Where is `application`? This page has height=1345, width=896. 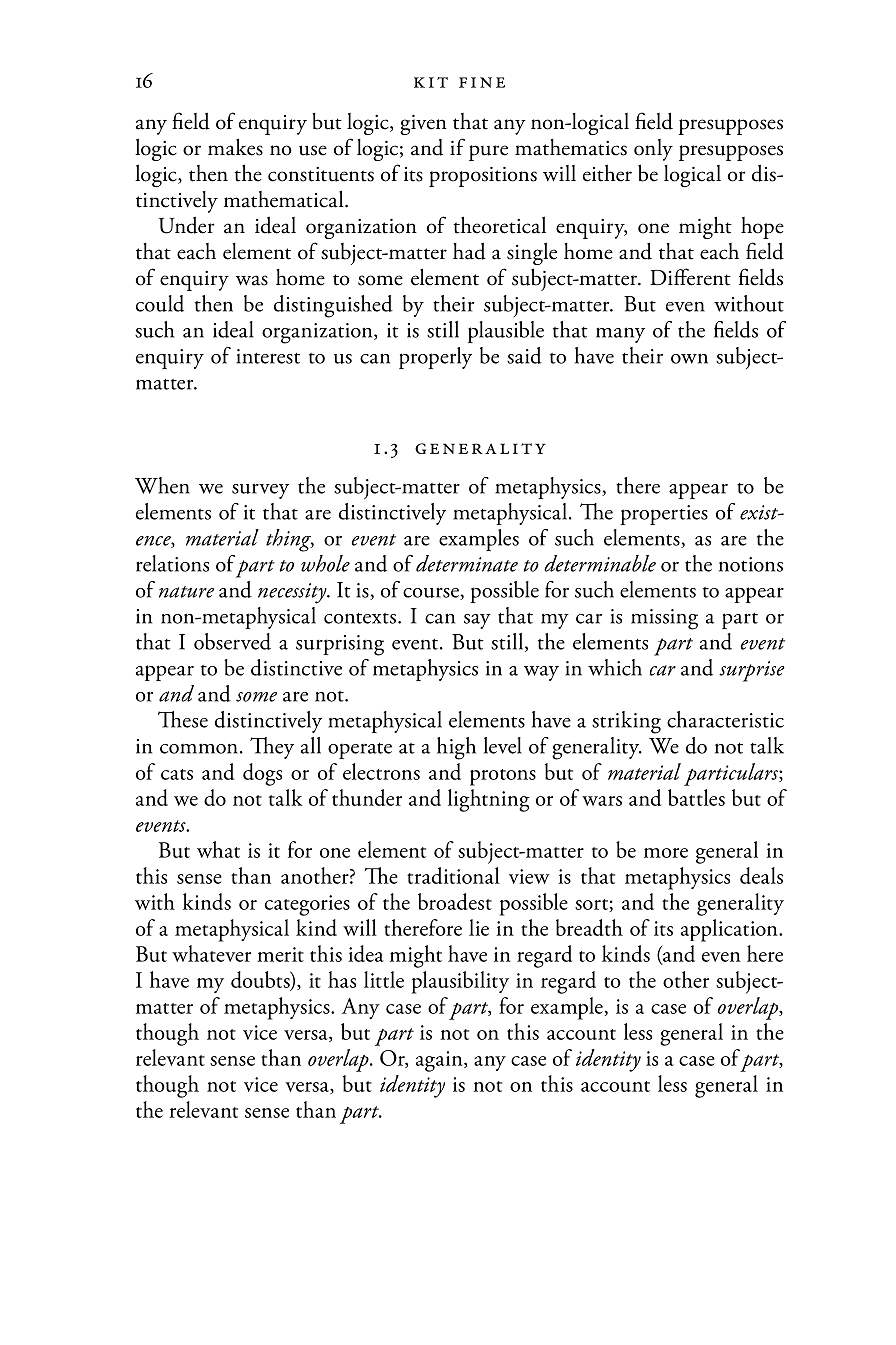
application is located at coordinates (730, 930).
